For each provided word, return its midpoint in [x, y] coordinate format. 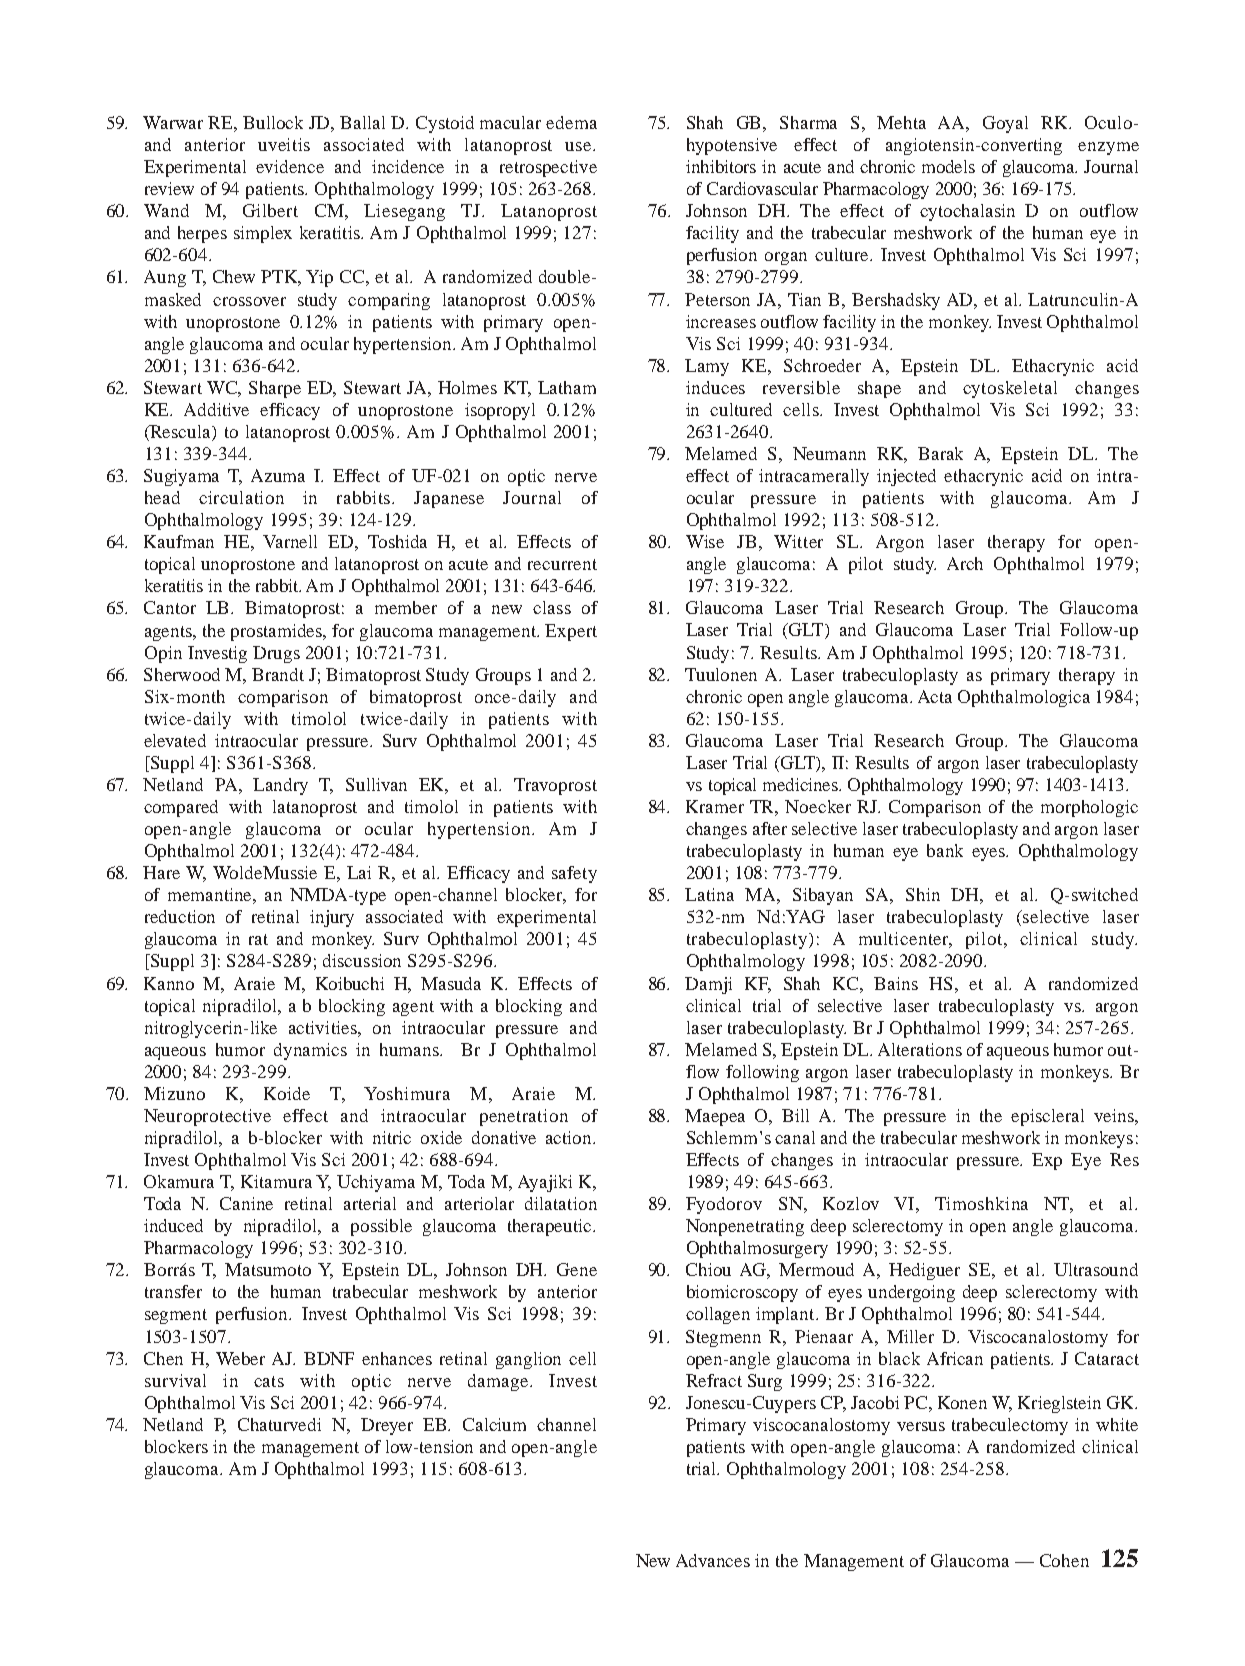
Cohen [1064, 1560]
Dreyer [387, 1426]
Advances [713, 1560]
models [948, 166]
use [579, 146]
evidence [290, 166]
